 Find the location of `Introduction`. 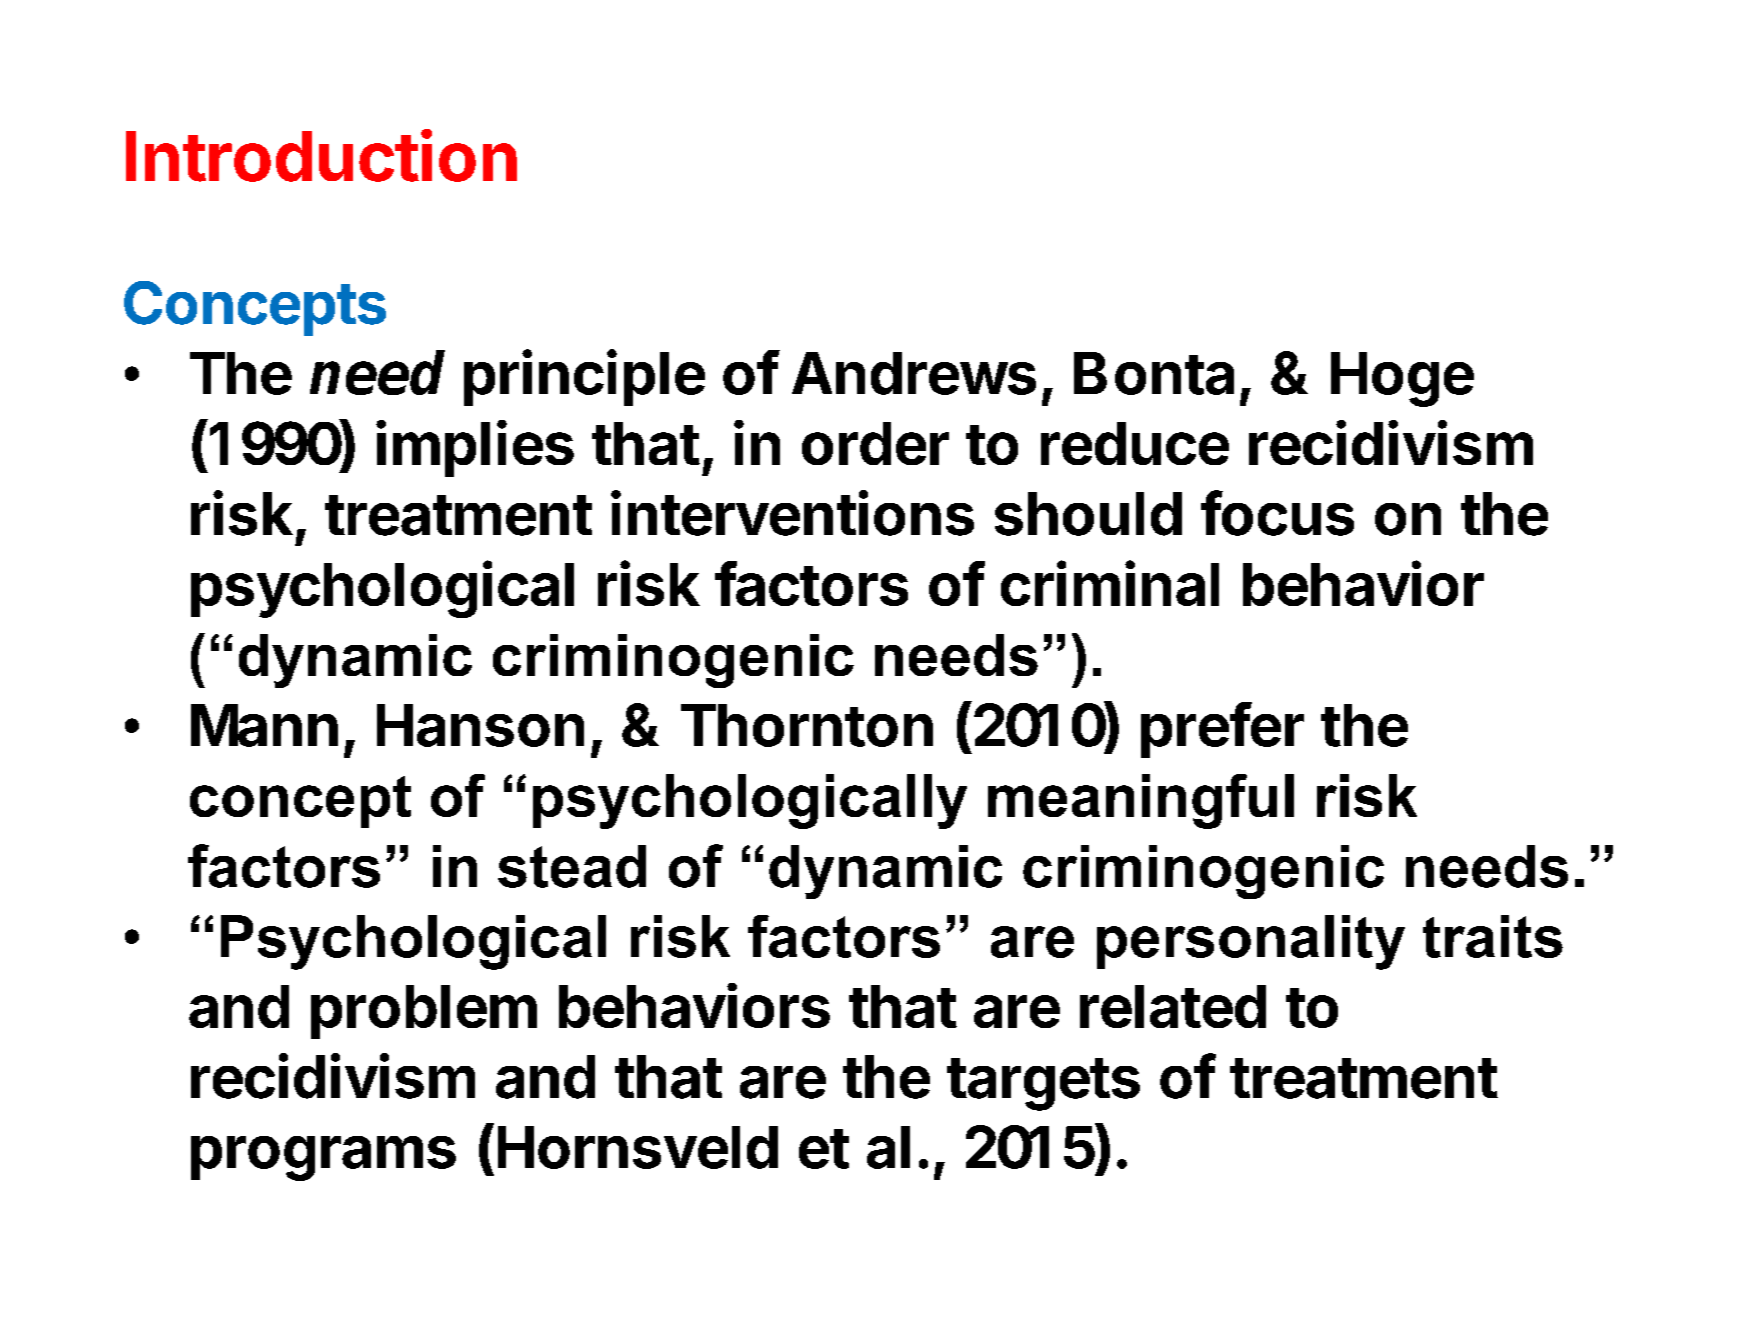

Introduction is located at coordinates (321, 155).
